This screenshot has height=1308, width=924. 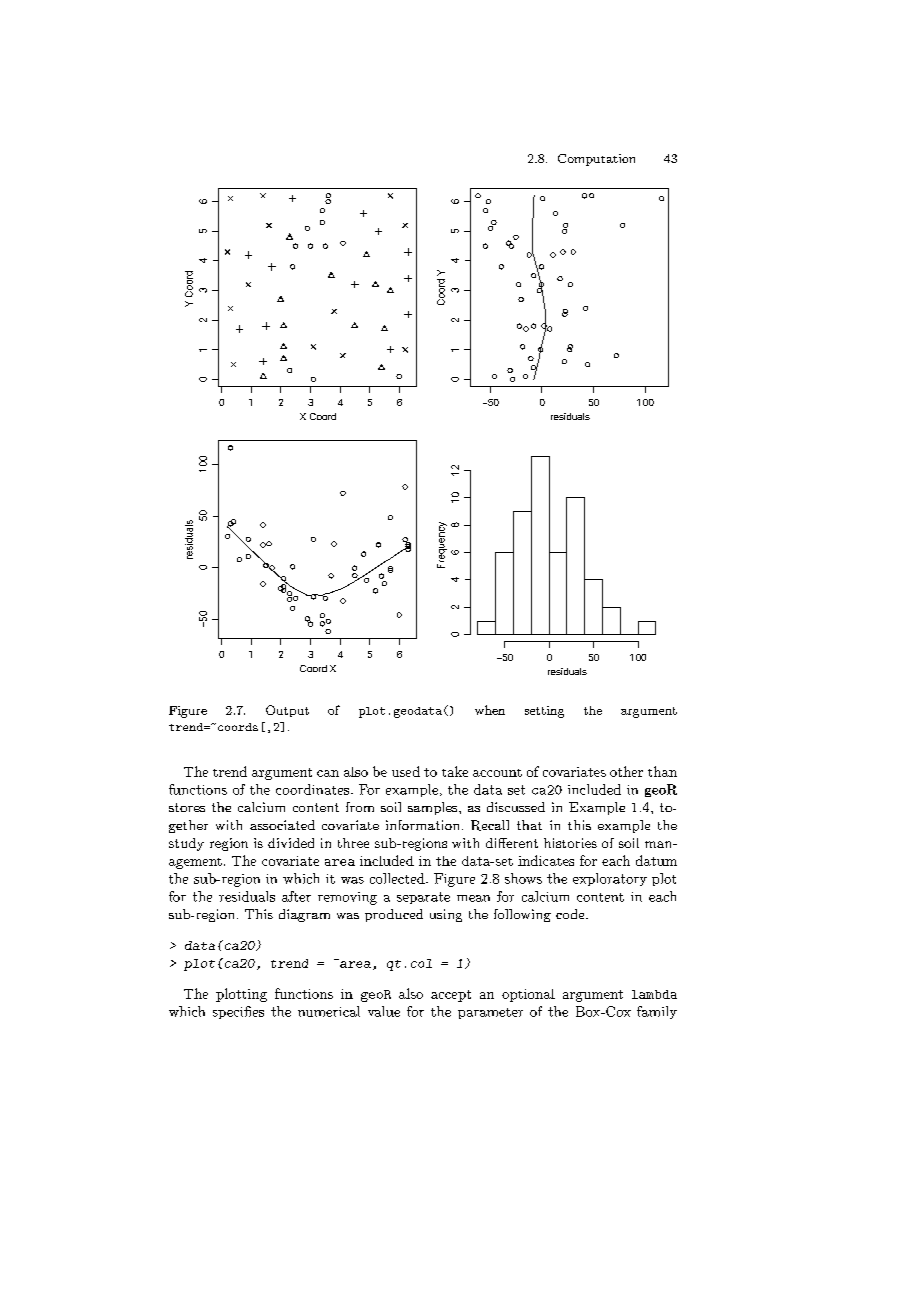 I want to click on used, so click(x=406, y=771).
